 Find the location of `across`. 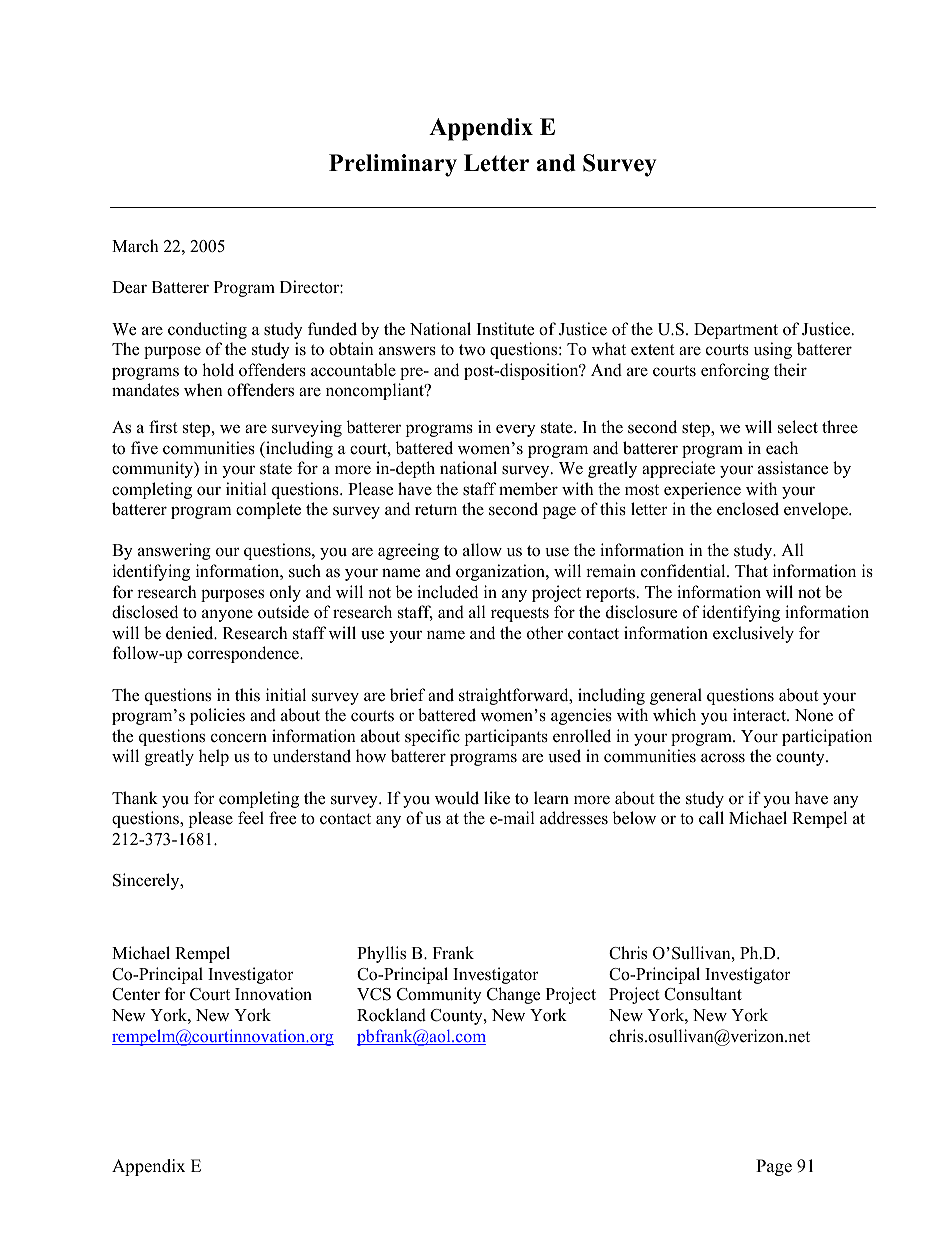

across is located at coordinates (723, 758).
